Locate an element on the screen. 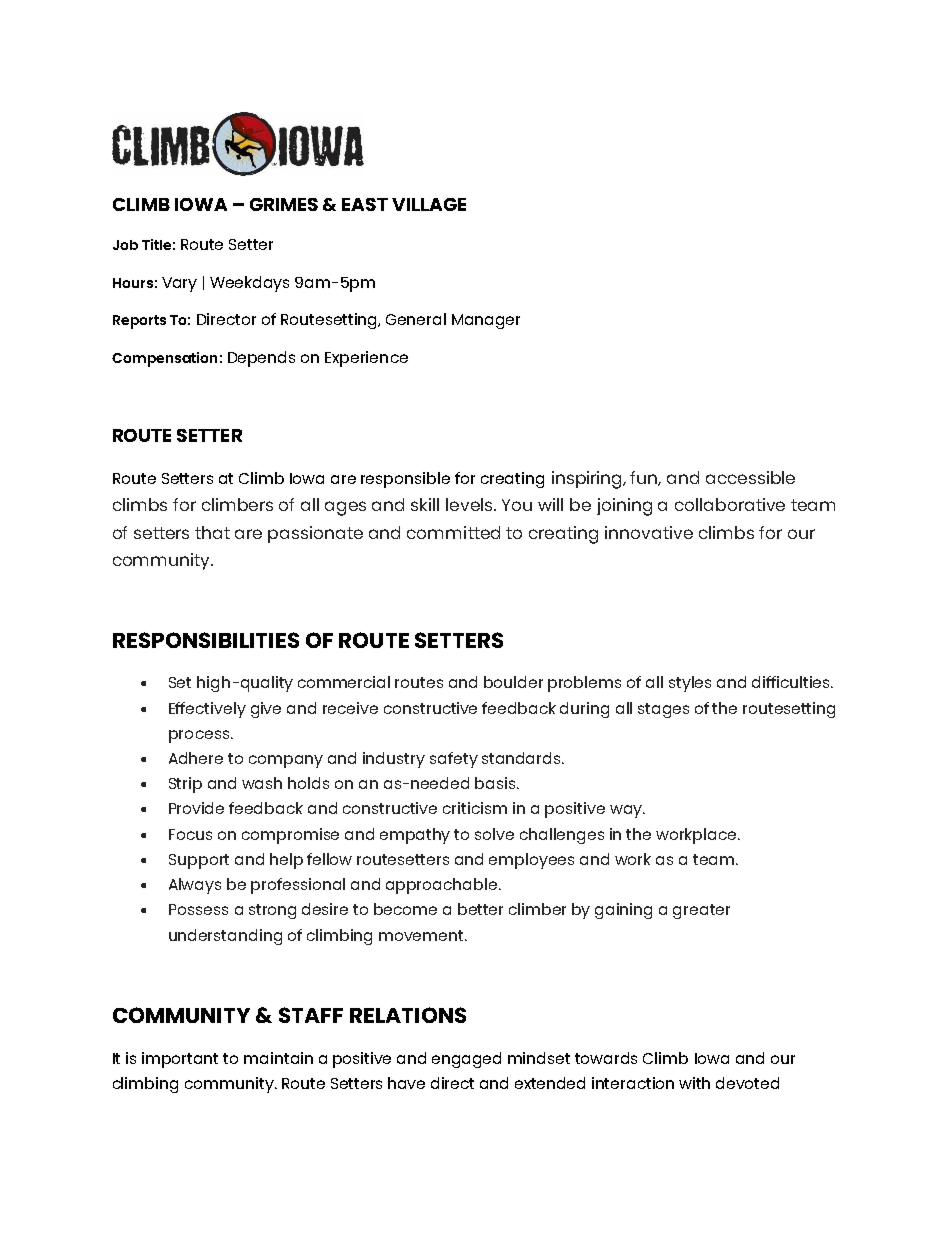 This screenshot has width=952, height=1233. safety is located at coordinates (454, 760).
